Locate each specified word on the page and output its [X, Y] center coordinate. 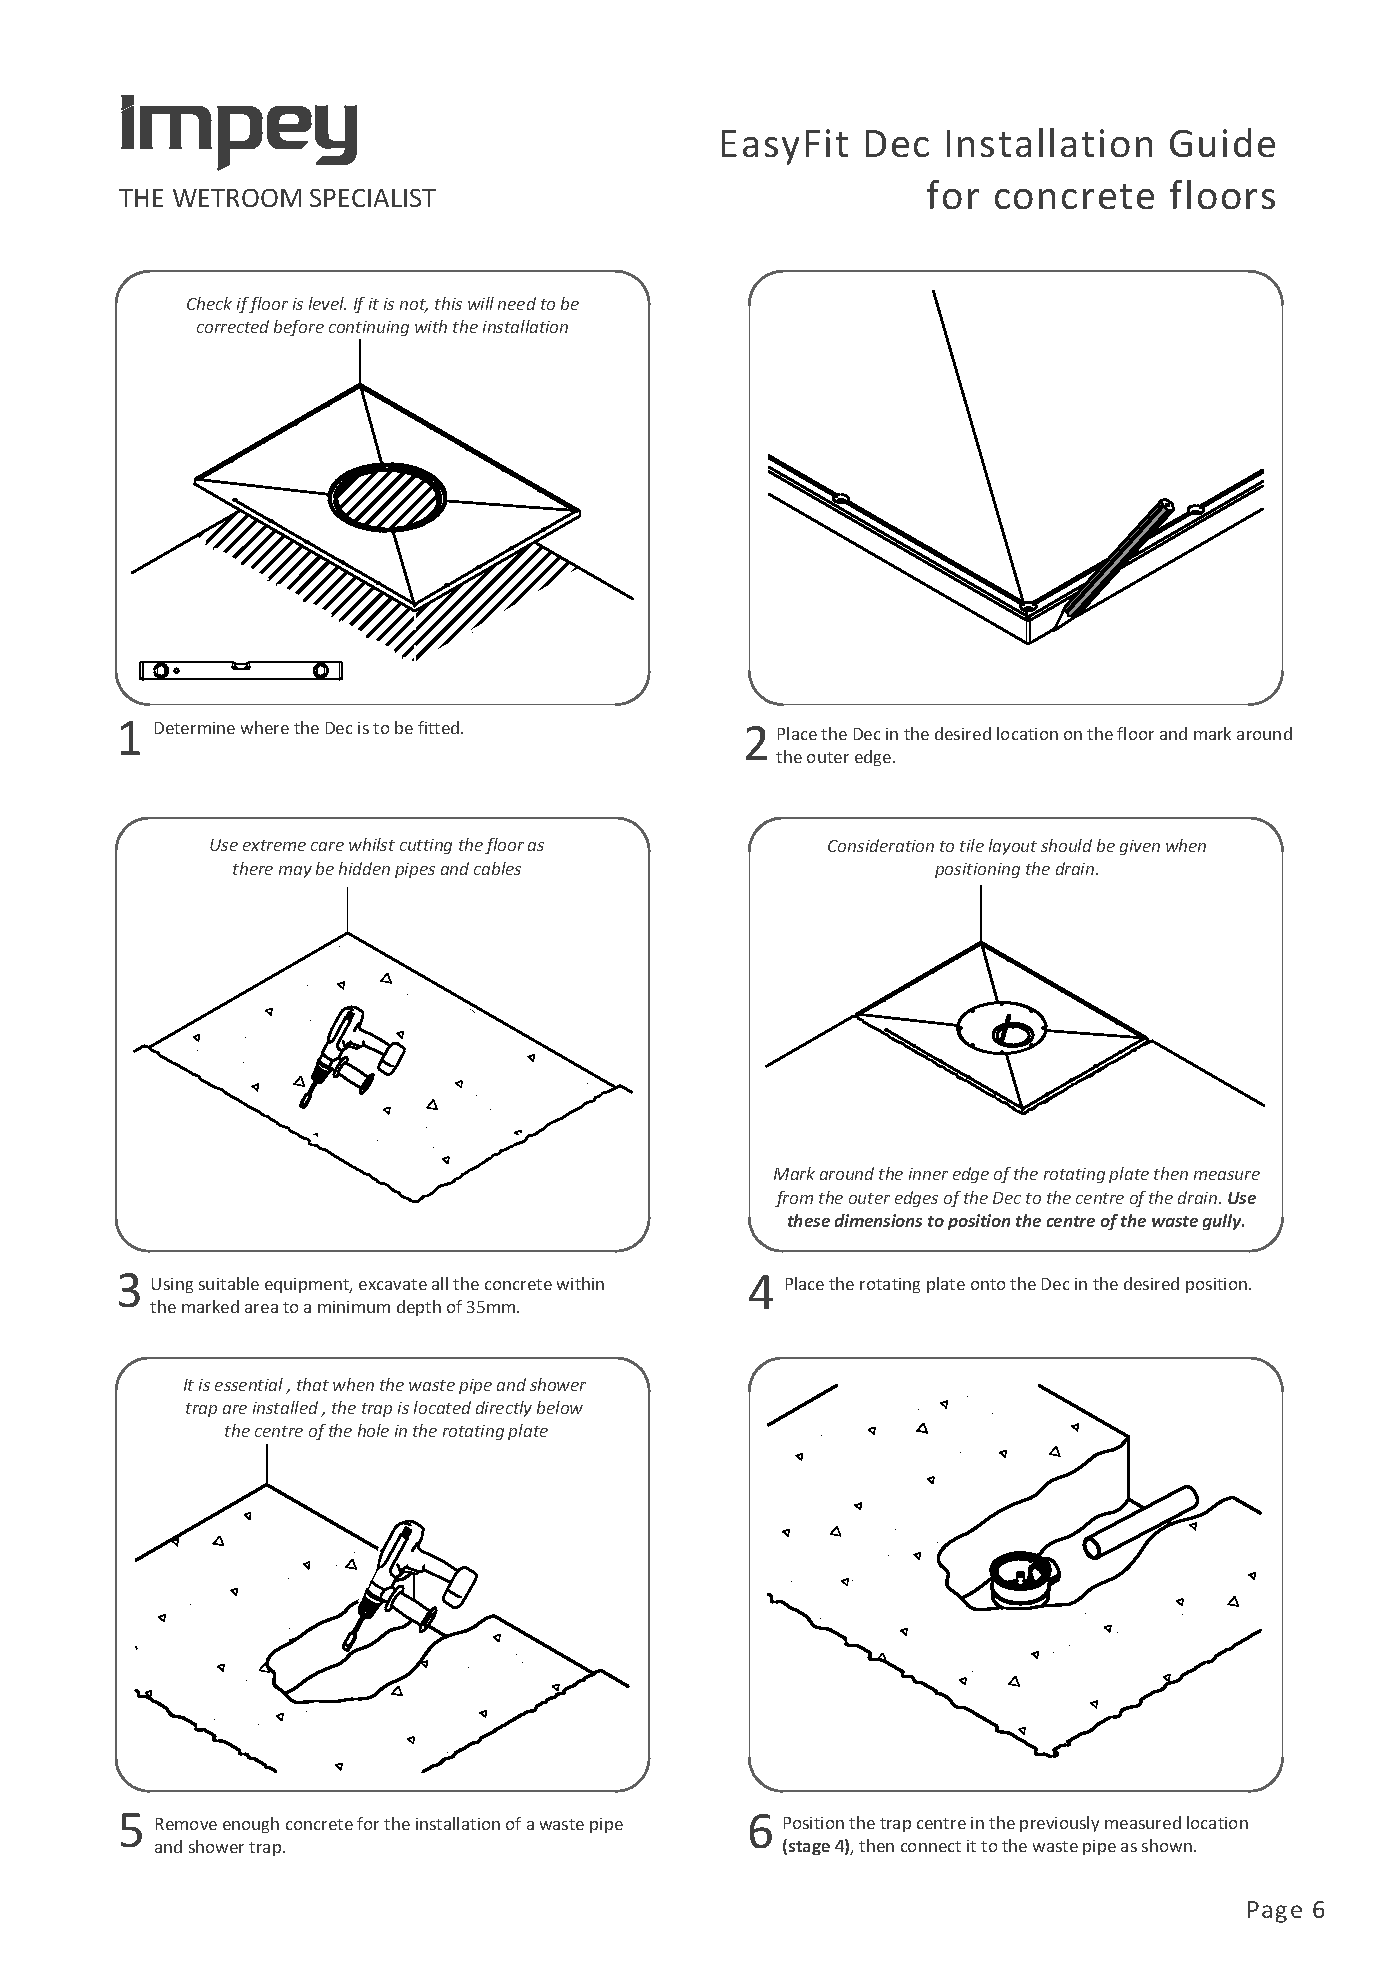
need [517, 303]
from [794, 1199]
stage [809, 1848]
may [295, 872]
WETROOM [237, 198]
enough [251, 1825]
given [1140, 847]
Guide [1222, 142]
